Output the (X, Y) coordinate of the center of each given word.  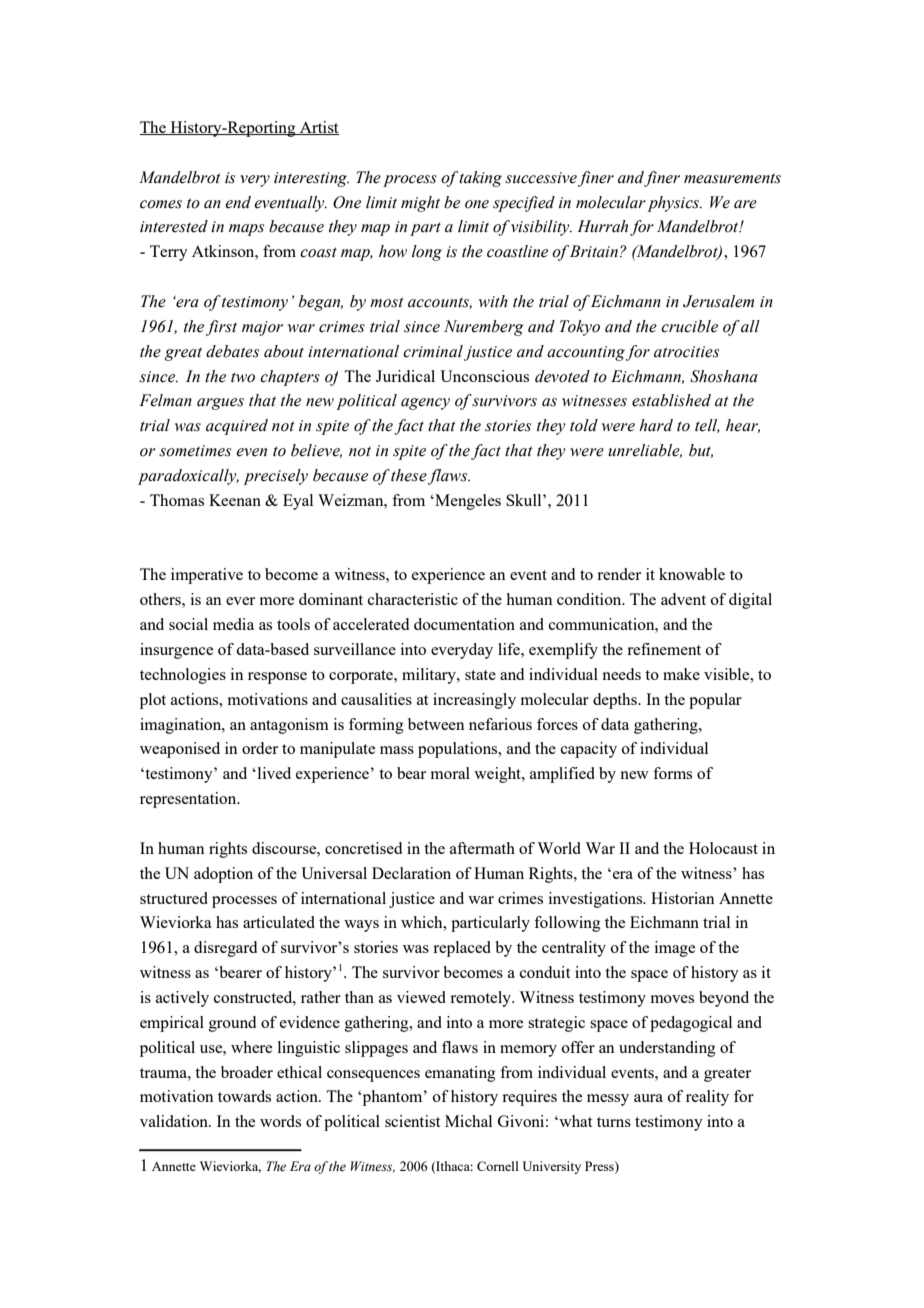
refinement (664, 649)
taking (480, 179)
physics (675, 204)
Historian (683, 898)
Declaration (411, 873)
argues (220, 404)
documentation (464, 624)
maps (246, 230)
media (233, 624)
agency (425, 404)
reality (707, 1098)
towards (244, 1096)
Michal (468, 1121)
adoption (223, 875)
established (671, 400)
